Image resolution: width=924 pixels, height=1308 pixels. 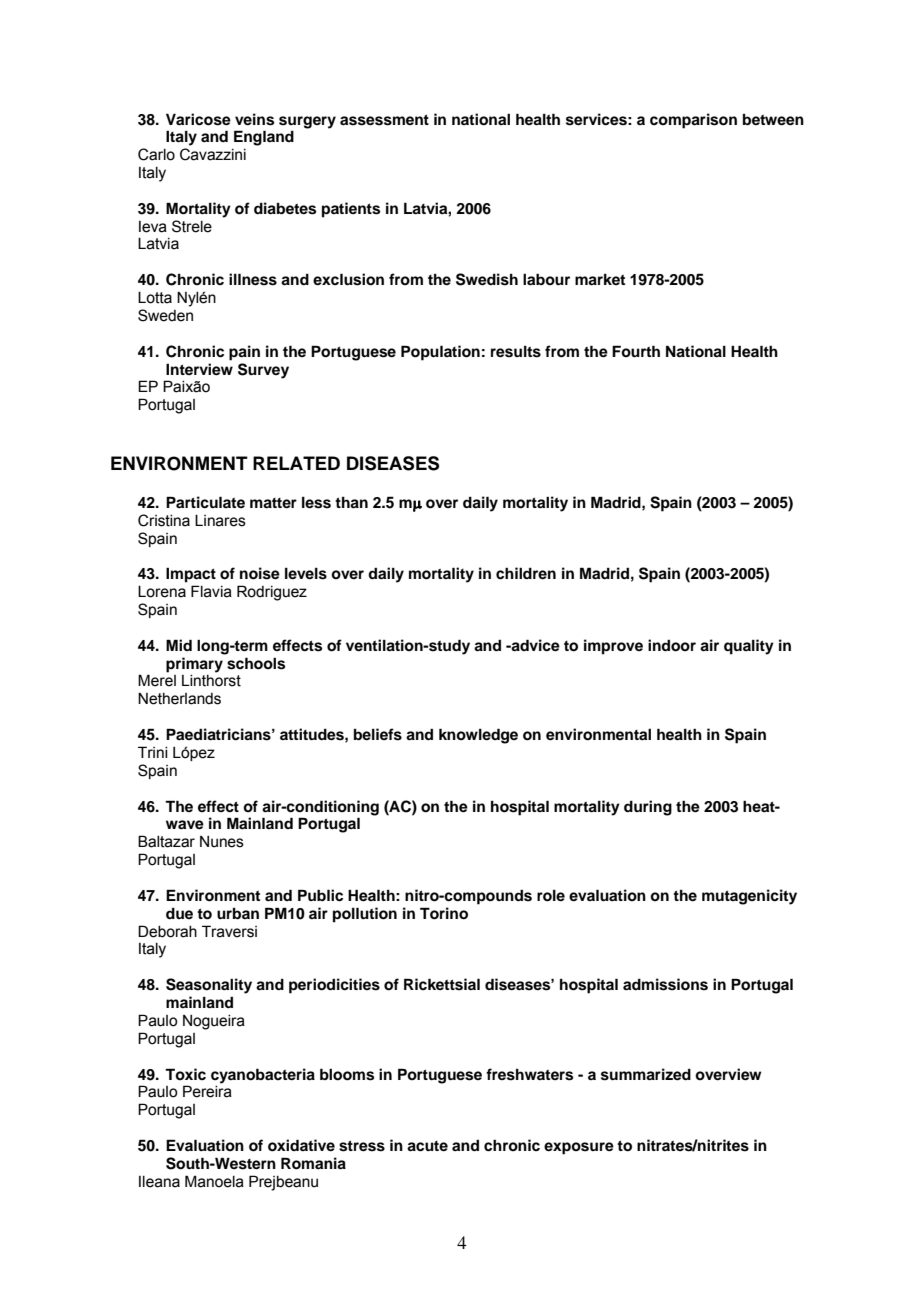 I want to click on assessment, so click(x=384, y=120).
